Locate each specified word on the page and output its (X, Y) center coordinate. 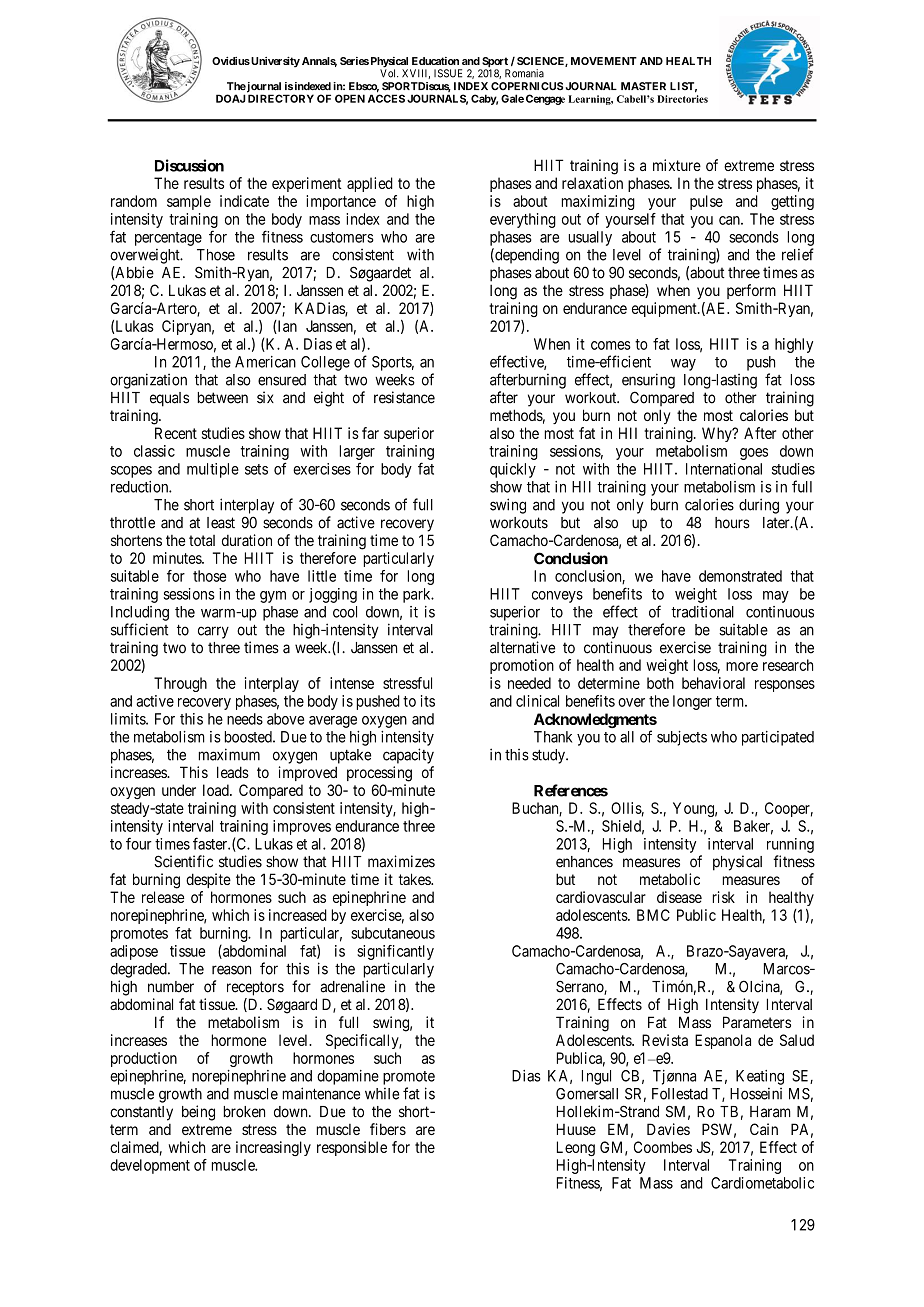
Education (435, 61)
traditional (702, 612)
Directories (682, 99)
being (198, 1113)
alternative (522, 647)
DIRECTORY (281, 98)
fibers (388, 1129)
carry (213, 632)
